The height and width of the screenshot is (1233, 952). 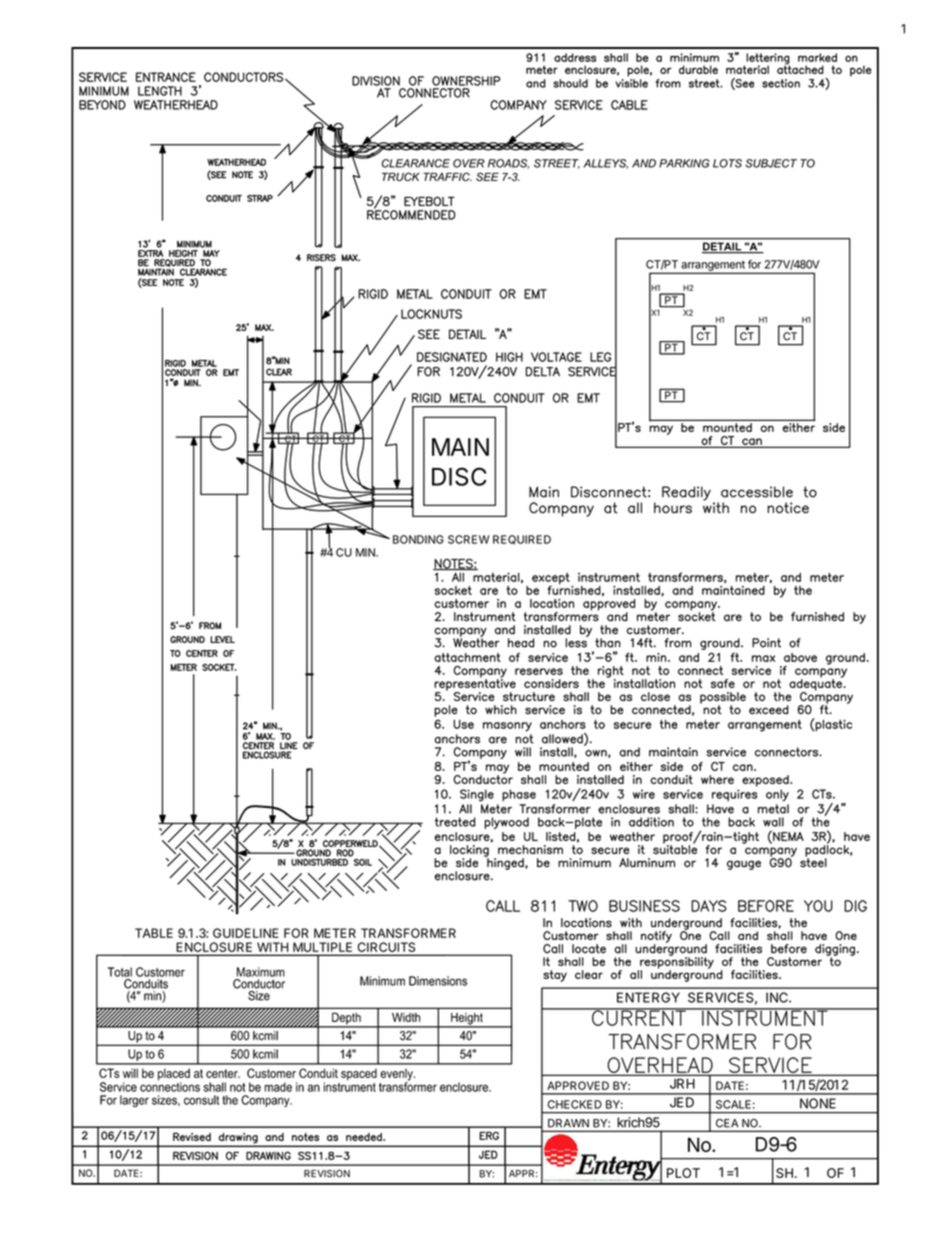 I want to click on TRANSFORMER, so click(x=408, y=933).
